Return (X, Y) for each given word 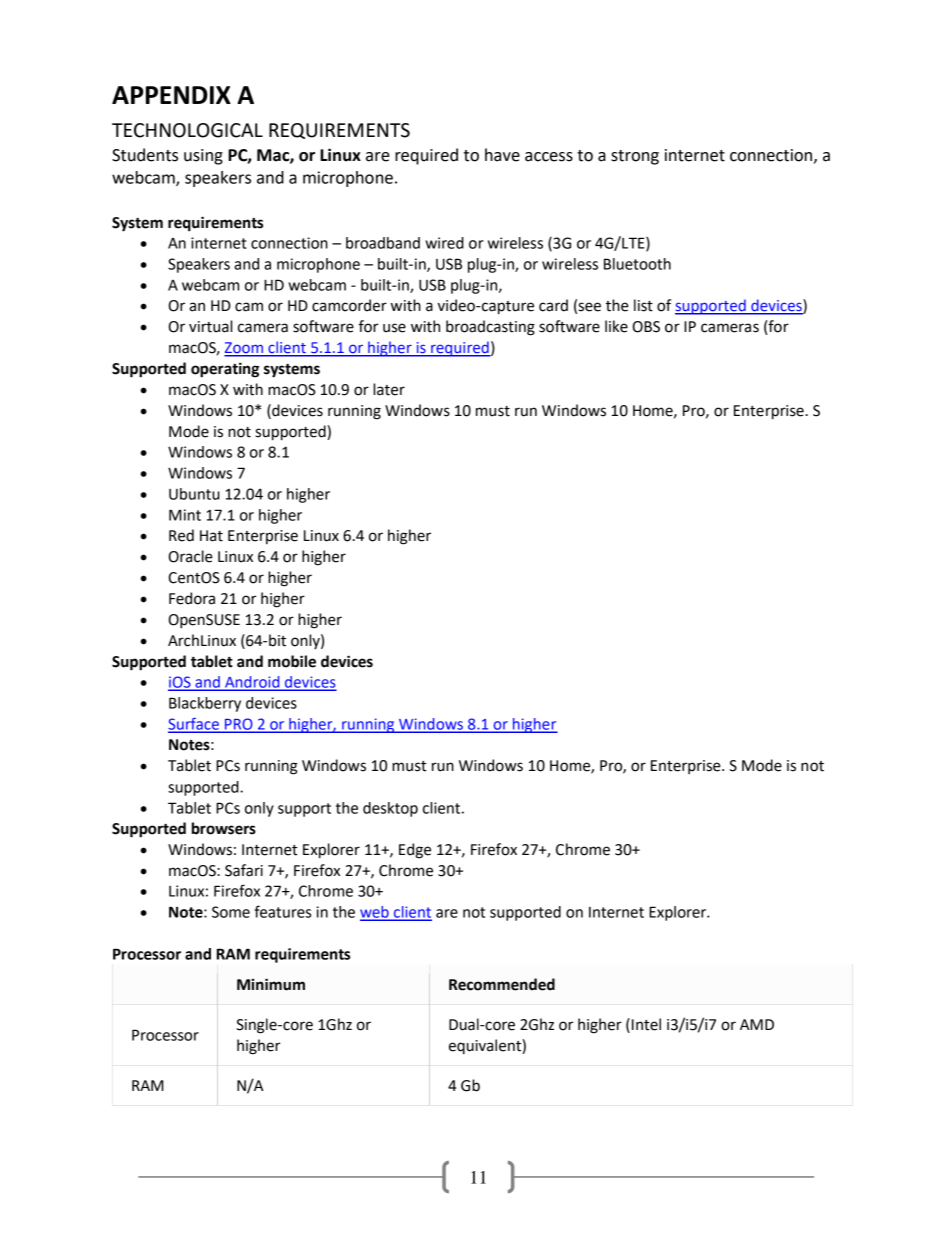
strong (635, 157)
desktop (390, 809)
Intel (645, 1025)
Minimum (271, 984)
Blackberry (205, 704)
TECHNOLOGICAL (187, 130)
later (389, 389)
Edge (415, 851)
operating (225, 370)
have (502, 155)
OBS (646, 327)
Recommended (502, 984)
